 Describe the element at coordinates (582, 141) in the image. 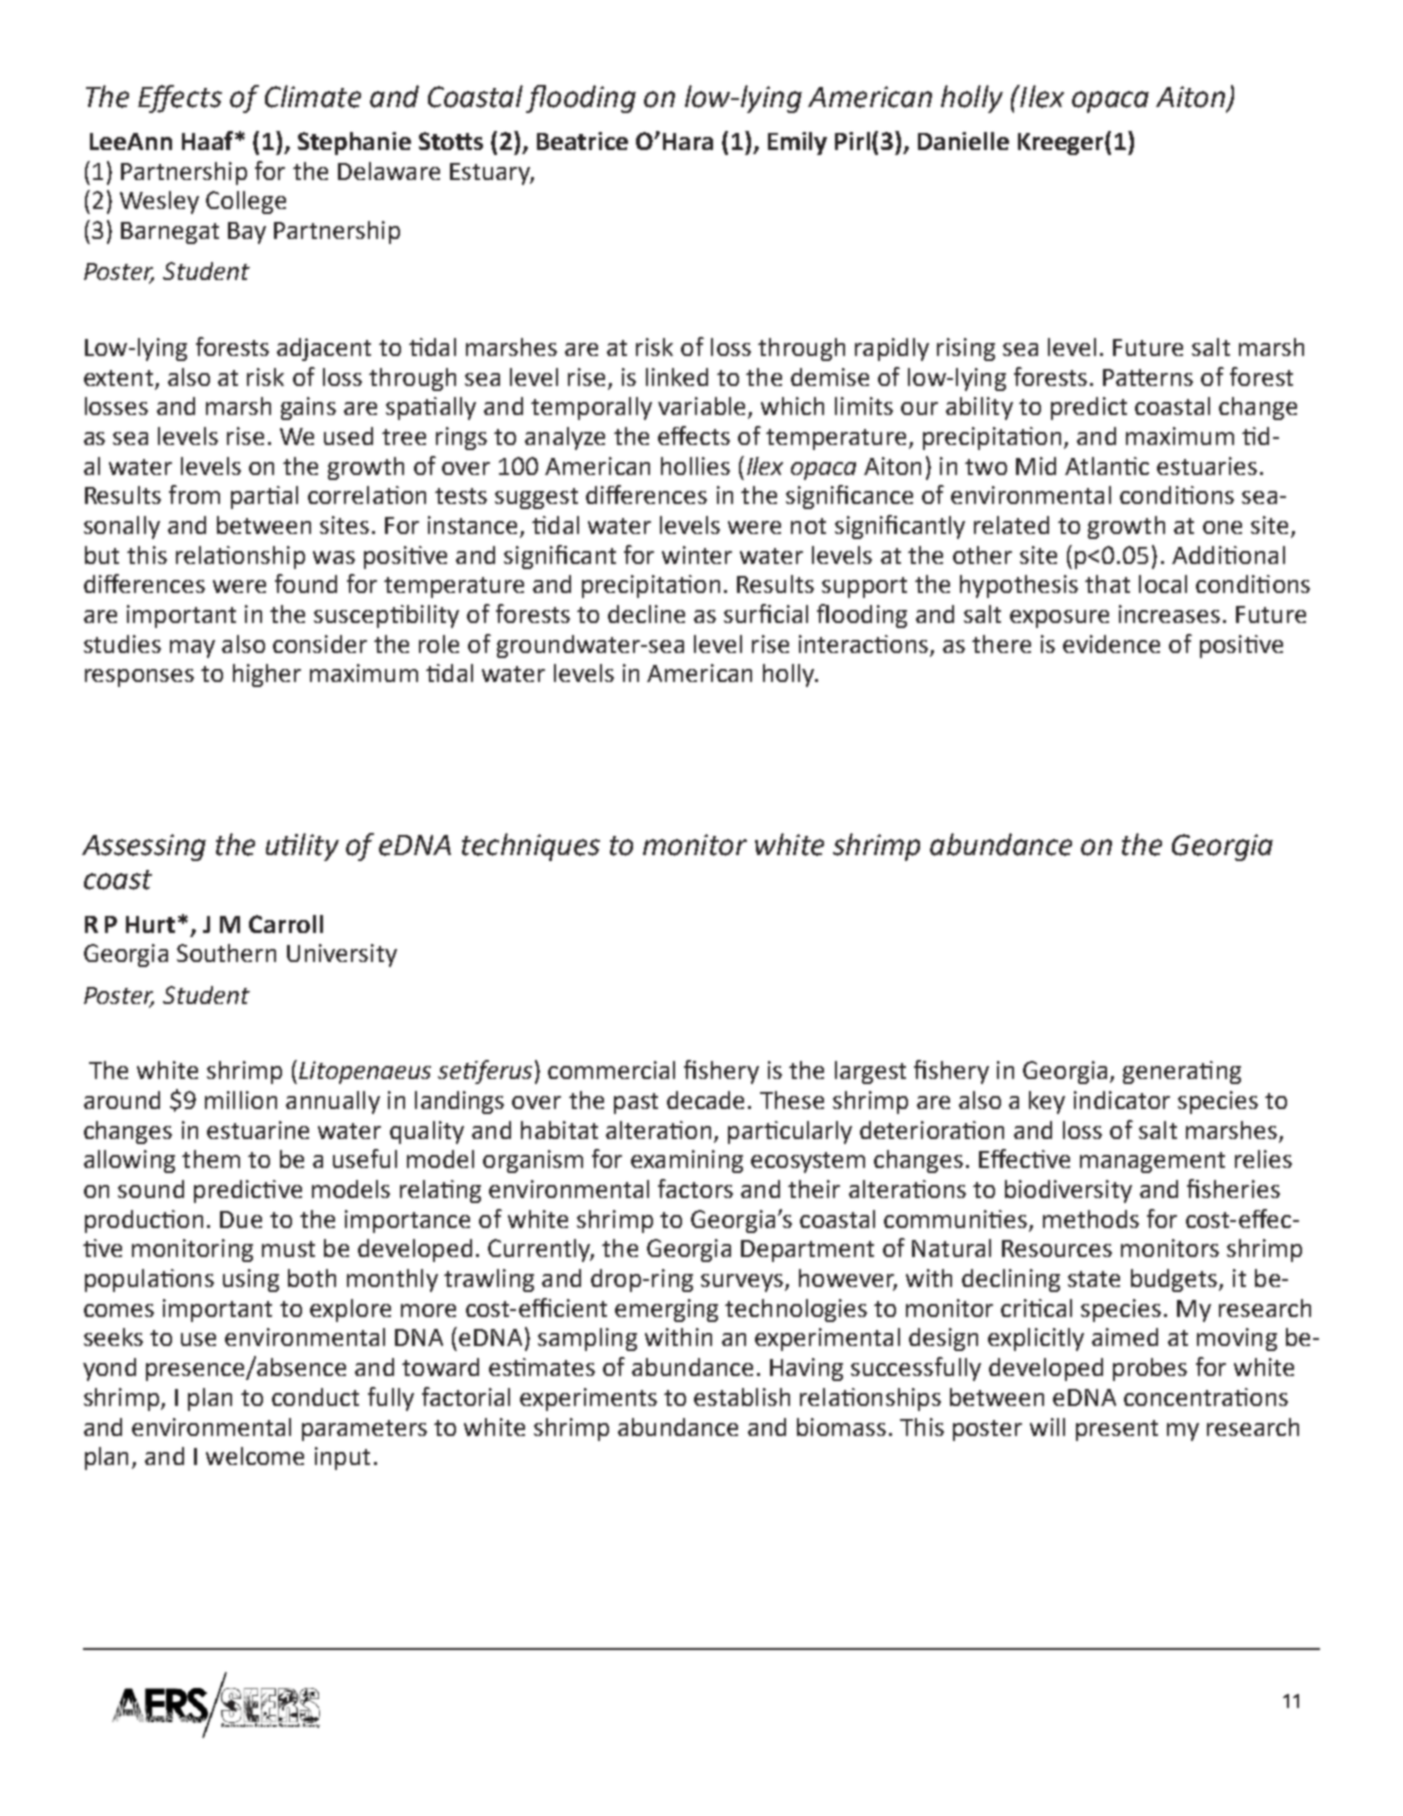

I see `Beatrice` at that location.
